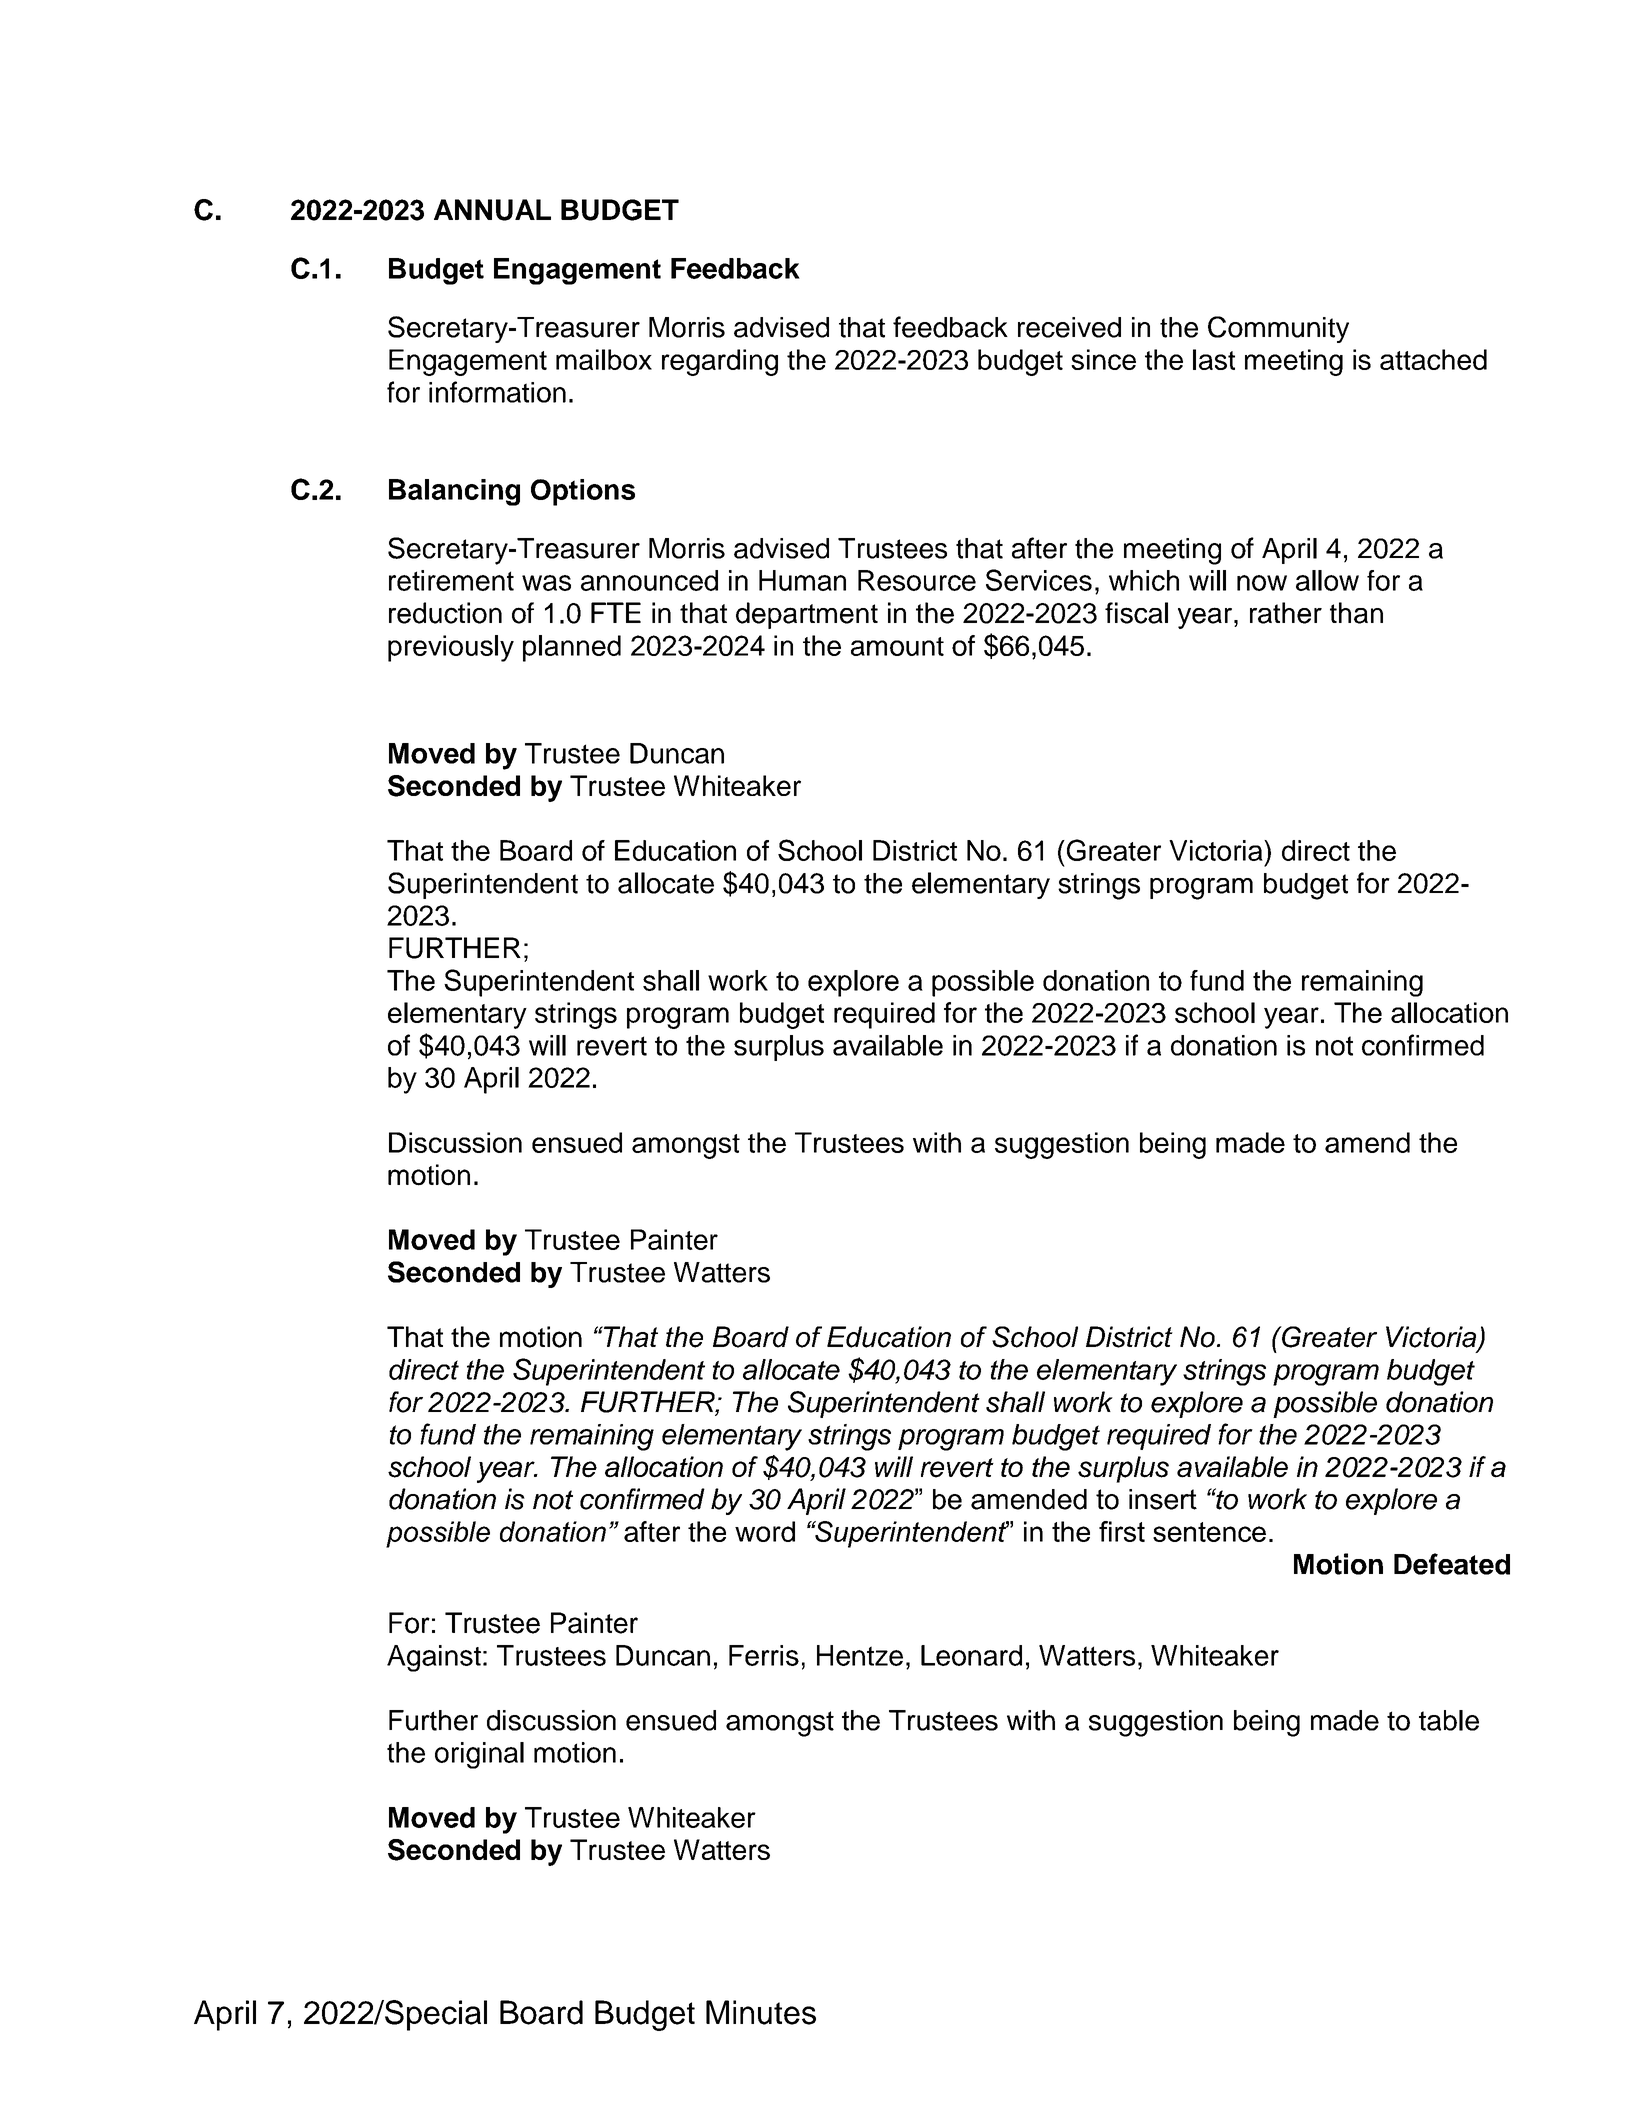 Image resolution: width=1644 pixels, height=2127 pixels. Describe the element at coordinates (1209, 1532) in the screenshot. I see `sentence` at that location.
